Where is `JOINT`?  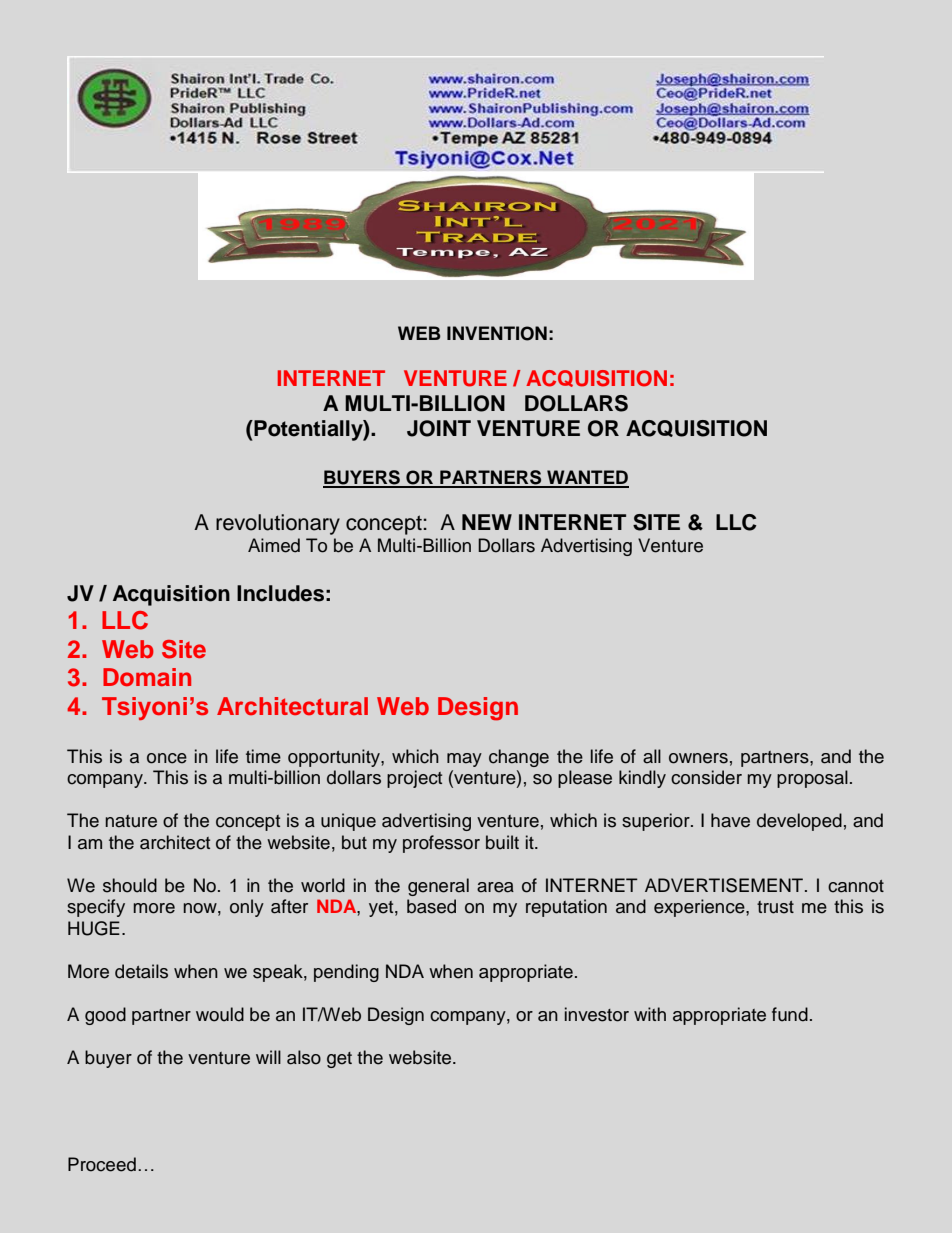 JOINT is located at coordinates (439, 428).
